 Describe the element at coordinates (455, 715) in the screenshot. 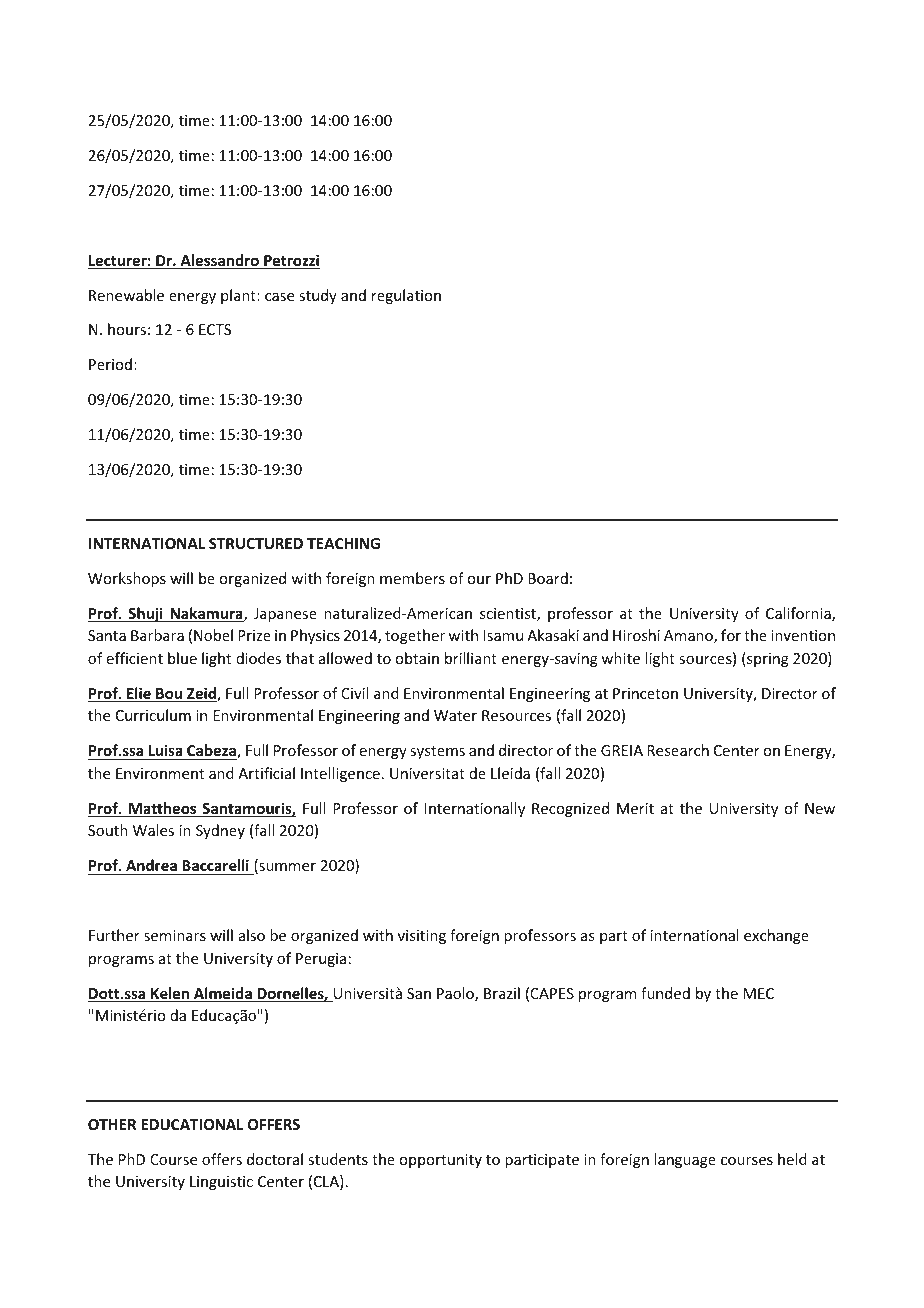

I see `Water` at that location.
